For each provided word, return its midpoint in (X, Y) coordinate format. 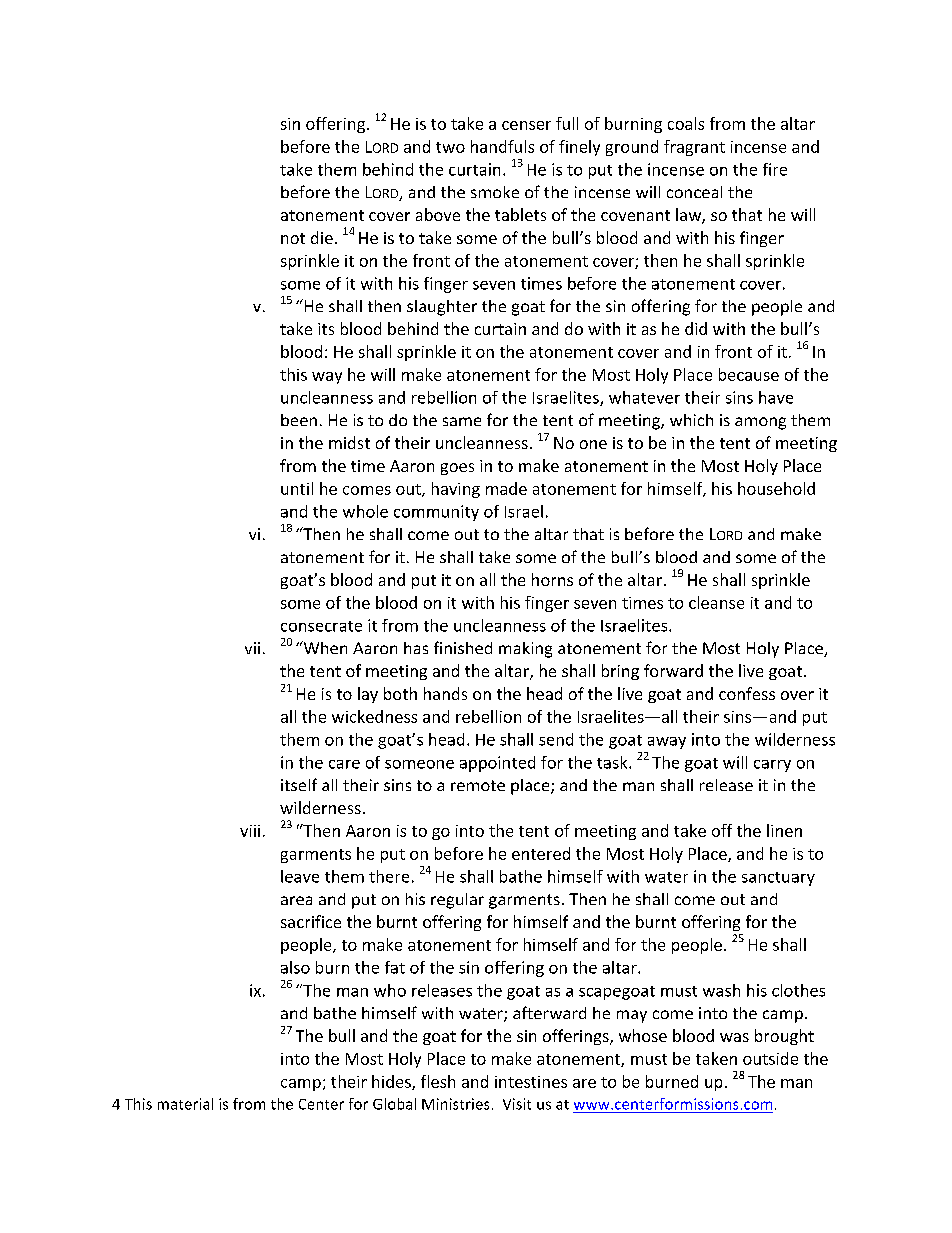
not (293, 238)
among (760, 423)
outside (770, 1058)
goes (457, 469)
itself (299, 784)
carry (772, 766)
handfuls (502, 146)
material (185, 1104)
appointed (497, 764)
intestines (531, 1082)
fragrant (694, 148)
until (297, 488)
